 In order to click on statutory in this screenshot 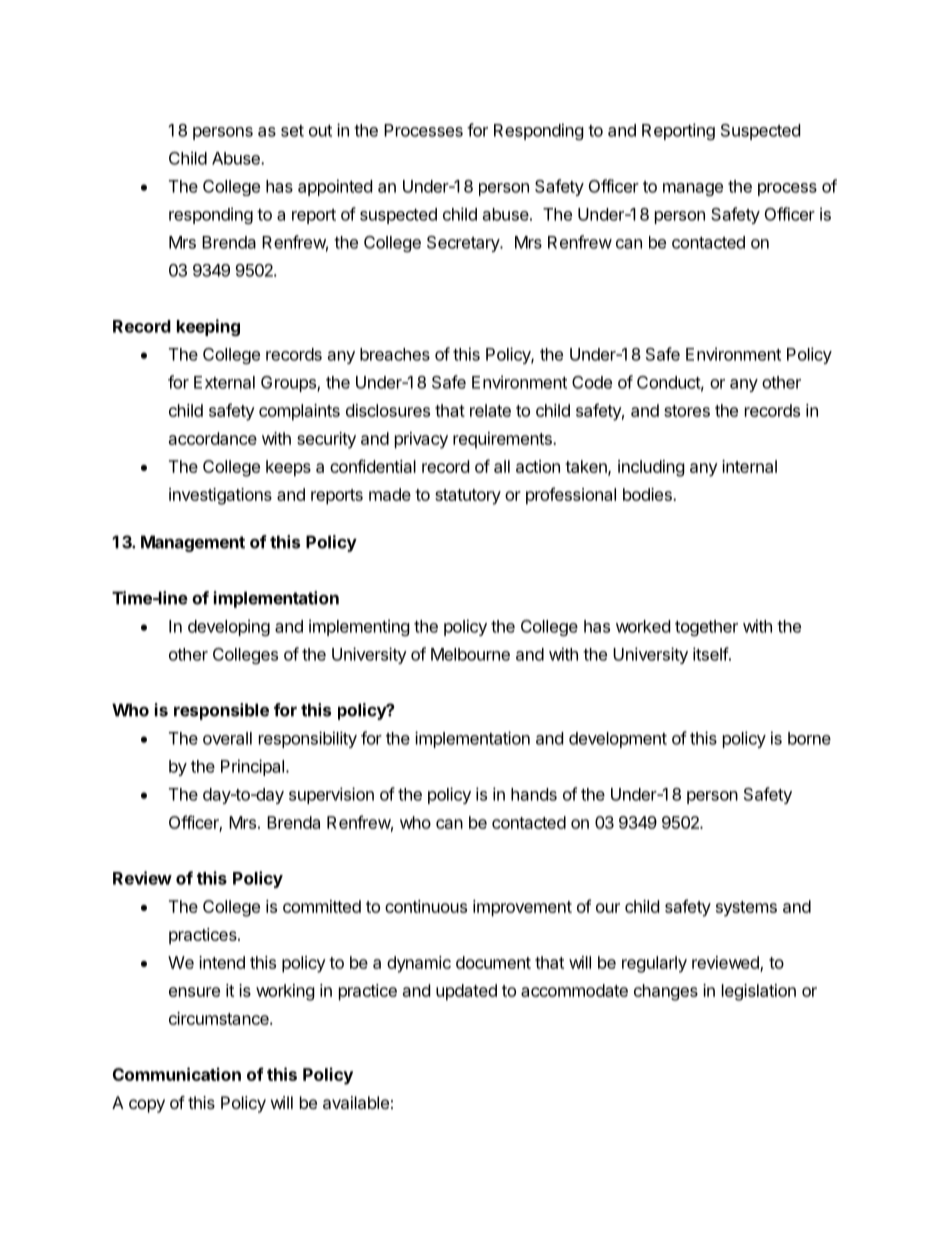, I will do `click(468, 497)`.
